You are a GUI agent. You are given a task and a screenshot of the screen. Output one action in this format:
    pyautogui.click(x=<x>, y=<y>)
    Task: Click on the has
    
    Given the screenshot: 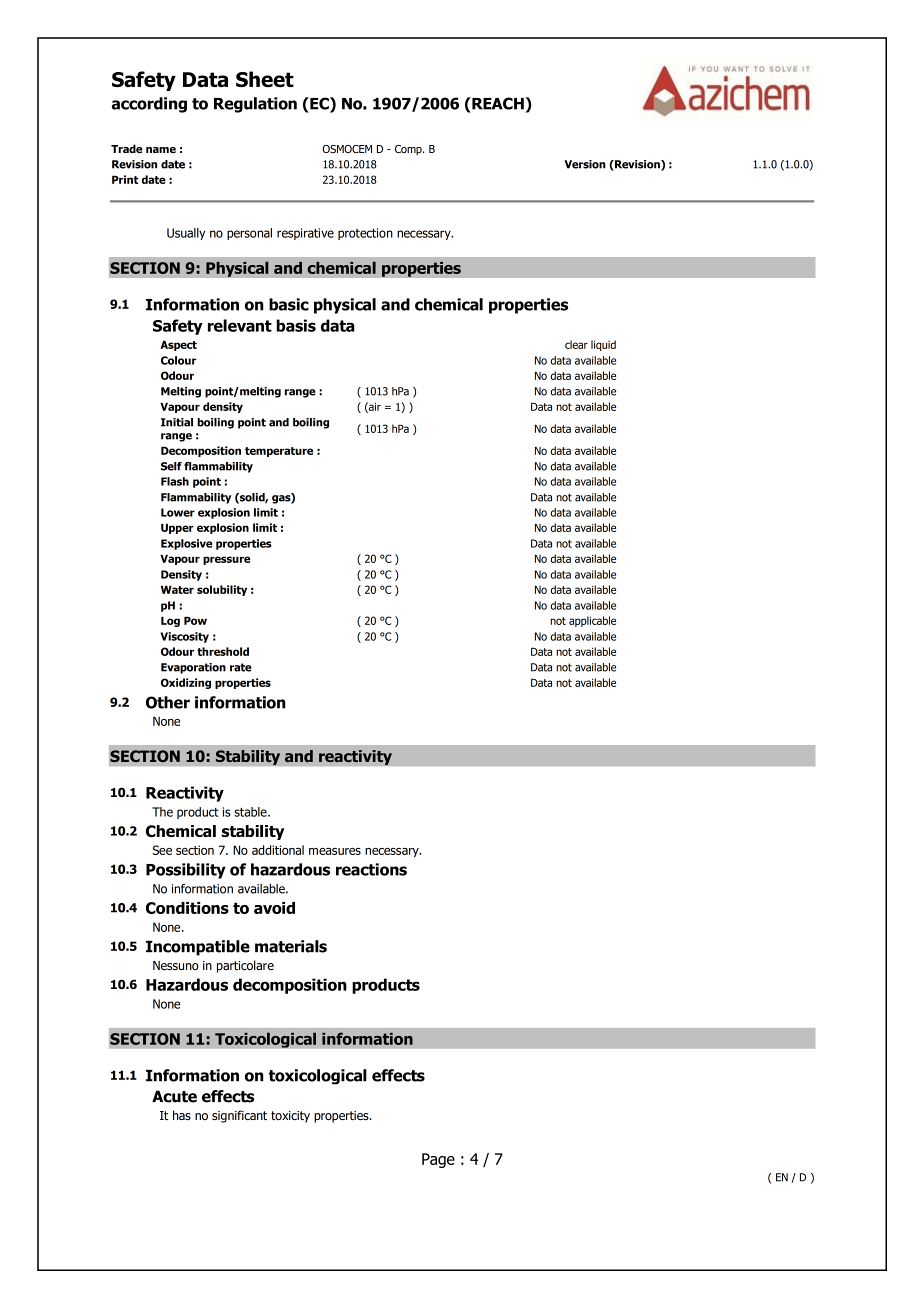 What is the action you would take?
    pyautogui.click(x=182, y=1115)
